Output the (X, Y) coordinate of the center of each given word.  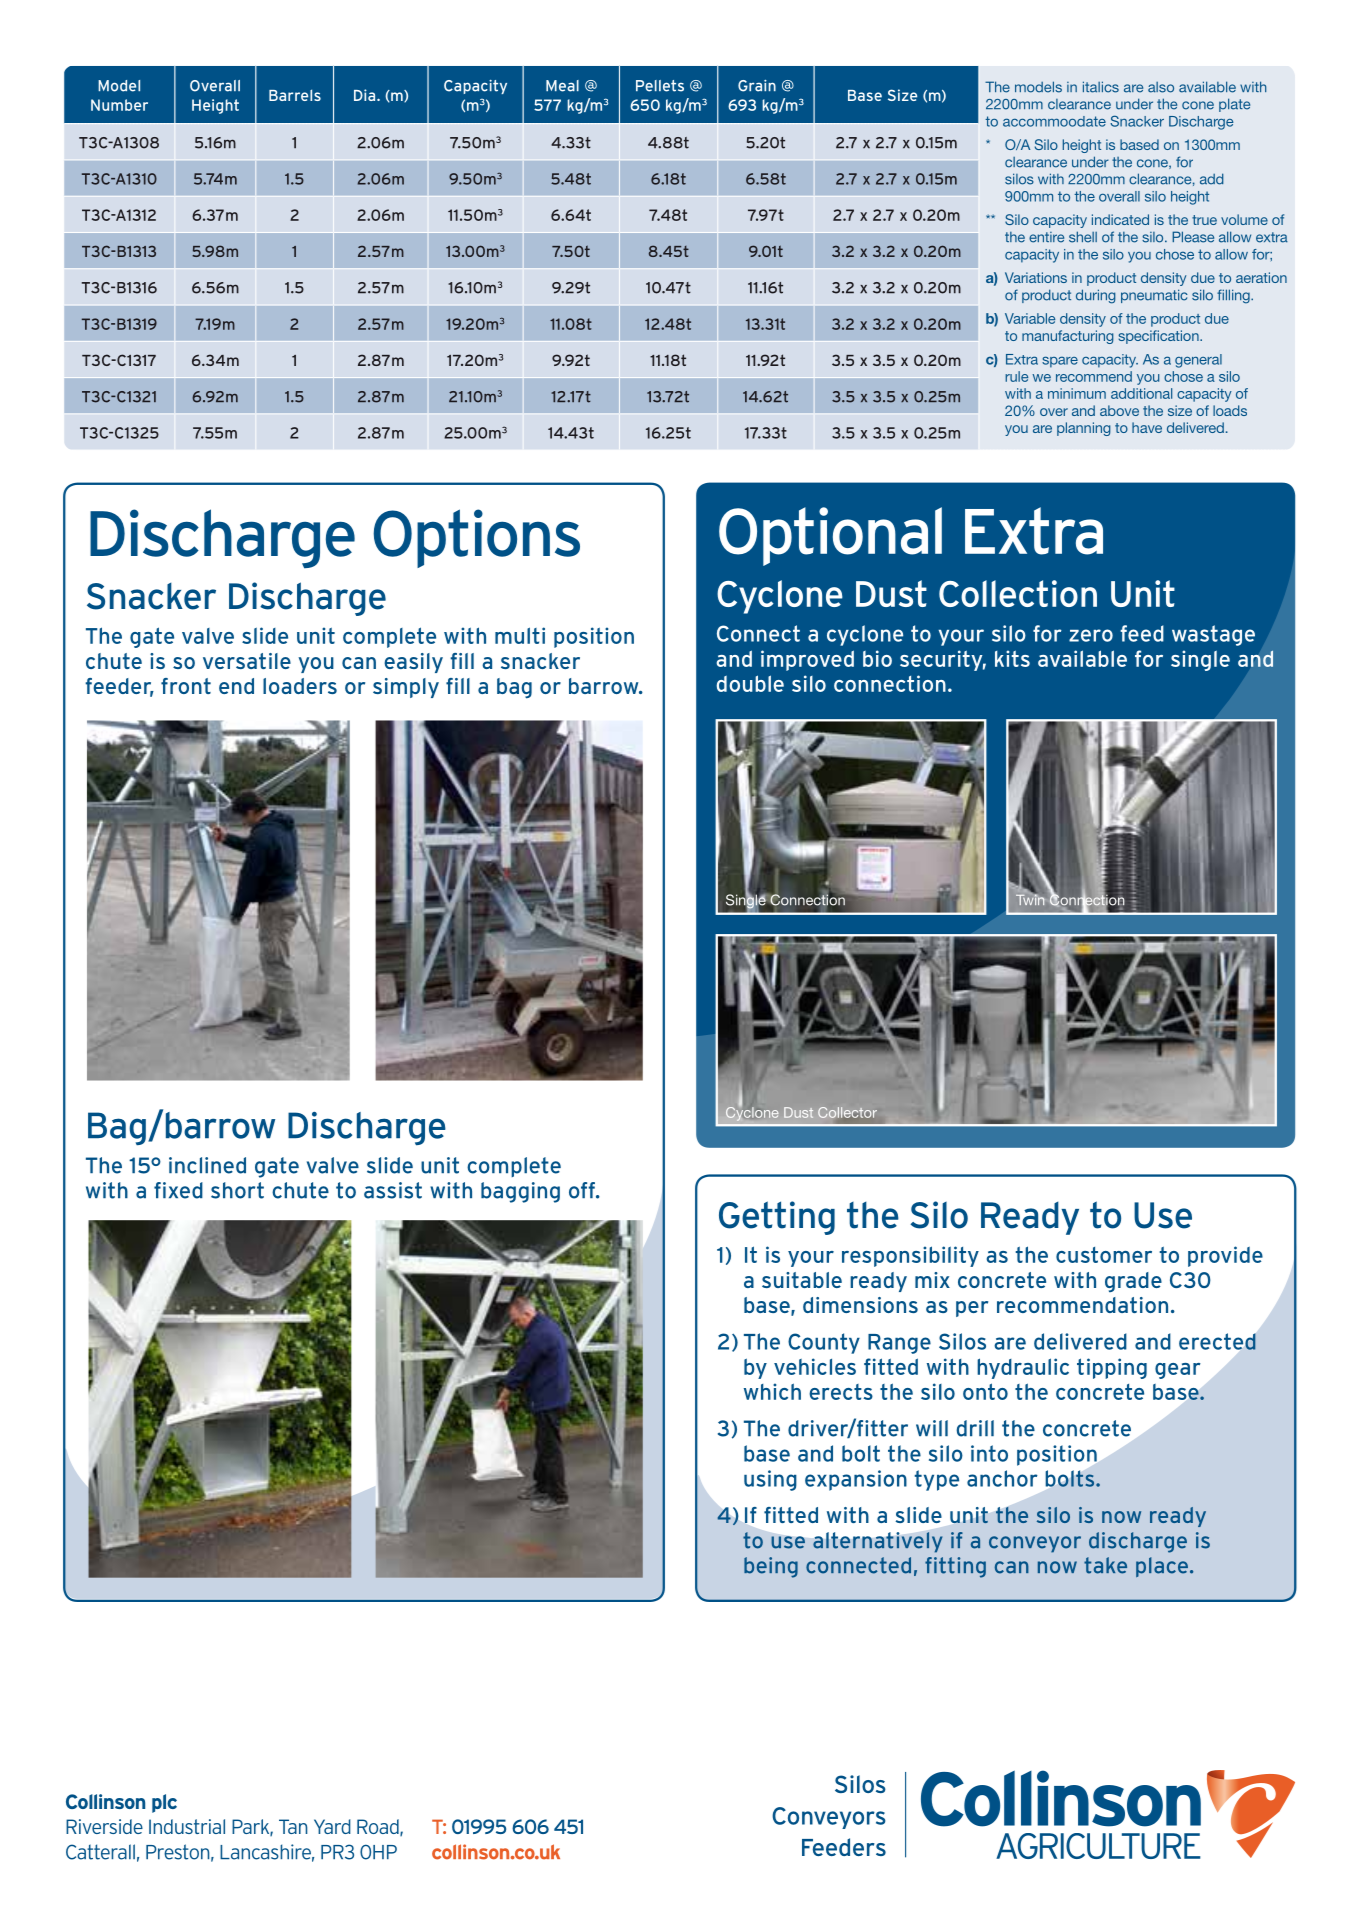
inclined (207, 1165)
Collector (847, 1112)
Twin (1030, 898)
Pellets (660, 86)
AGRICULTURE (1098, 1846)
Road (379, 1827)
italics (1101, 87)
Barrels (295, 95)
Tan (293, 1826)
